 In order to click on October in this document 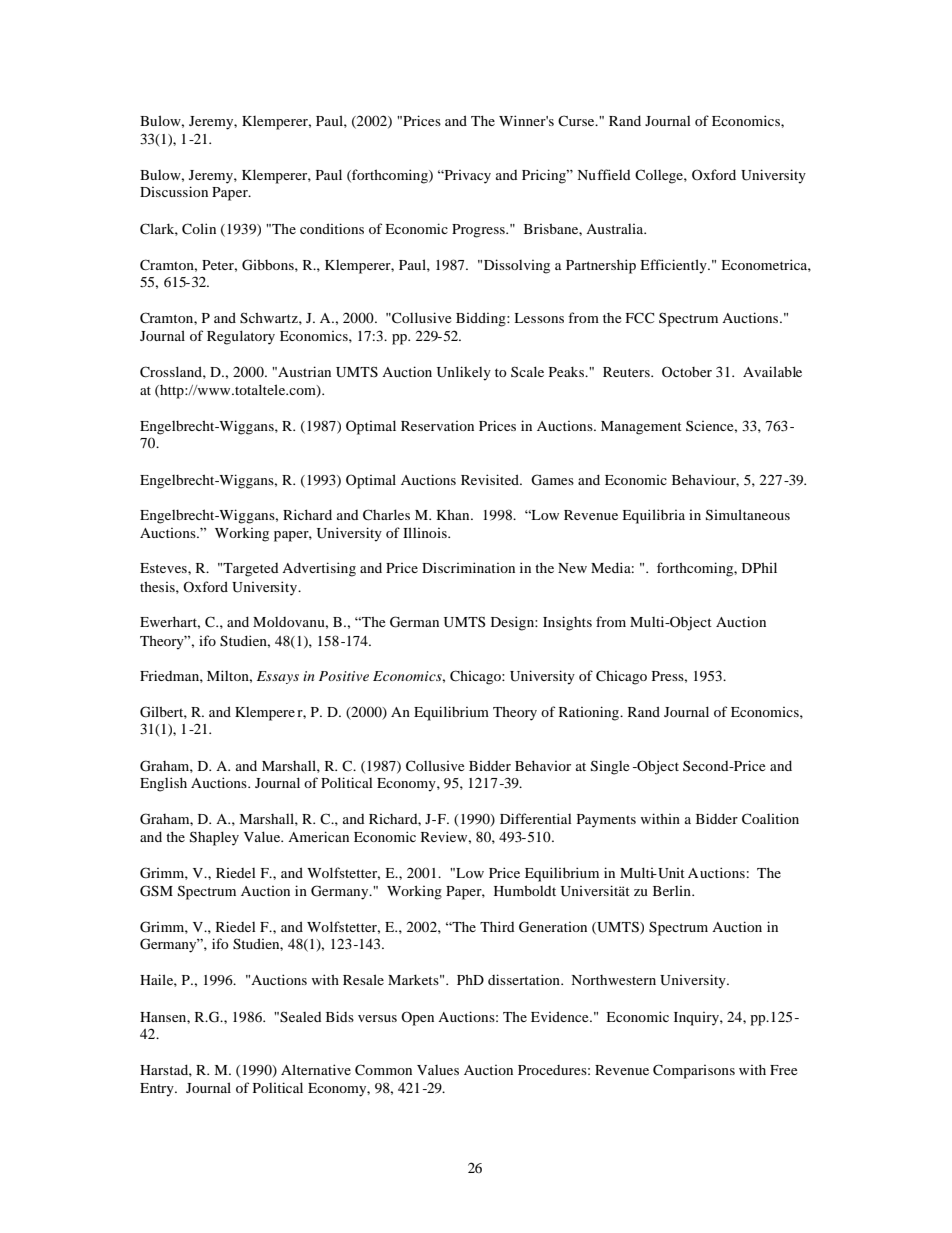, I will do `click(687, 371)`.
